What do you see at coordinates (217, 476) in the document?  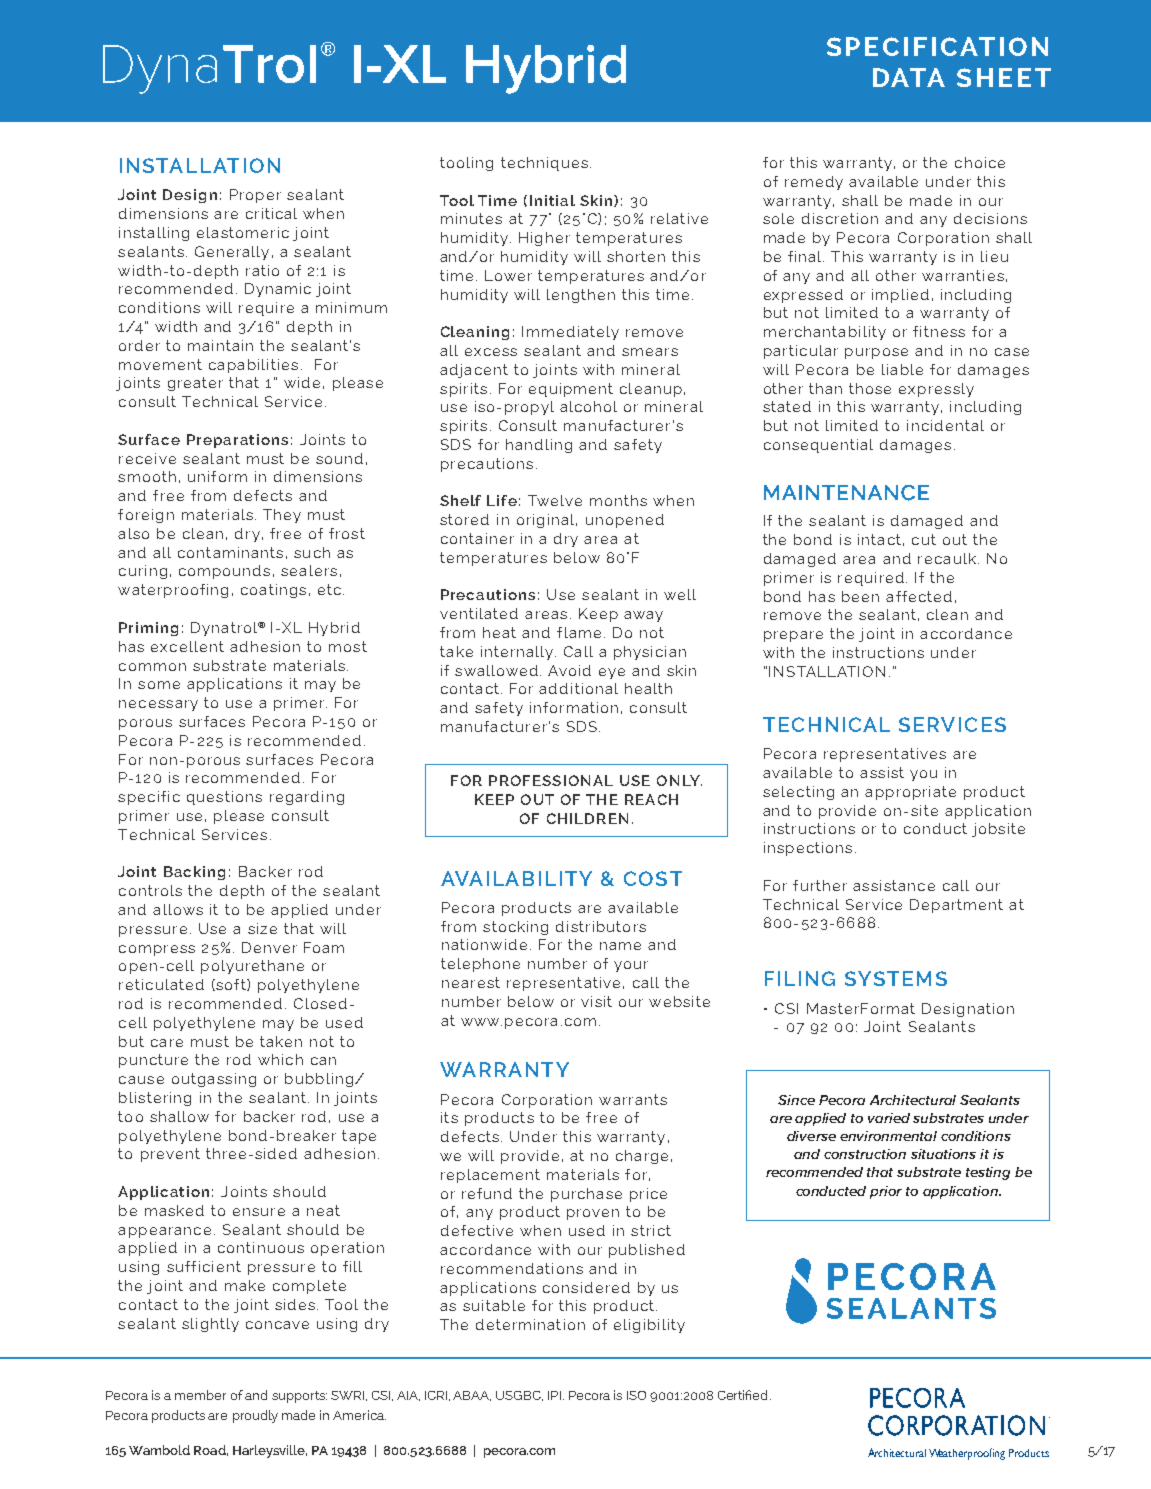 I see `uniform` at bounding box center [217, 476].
